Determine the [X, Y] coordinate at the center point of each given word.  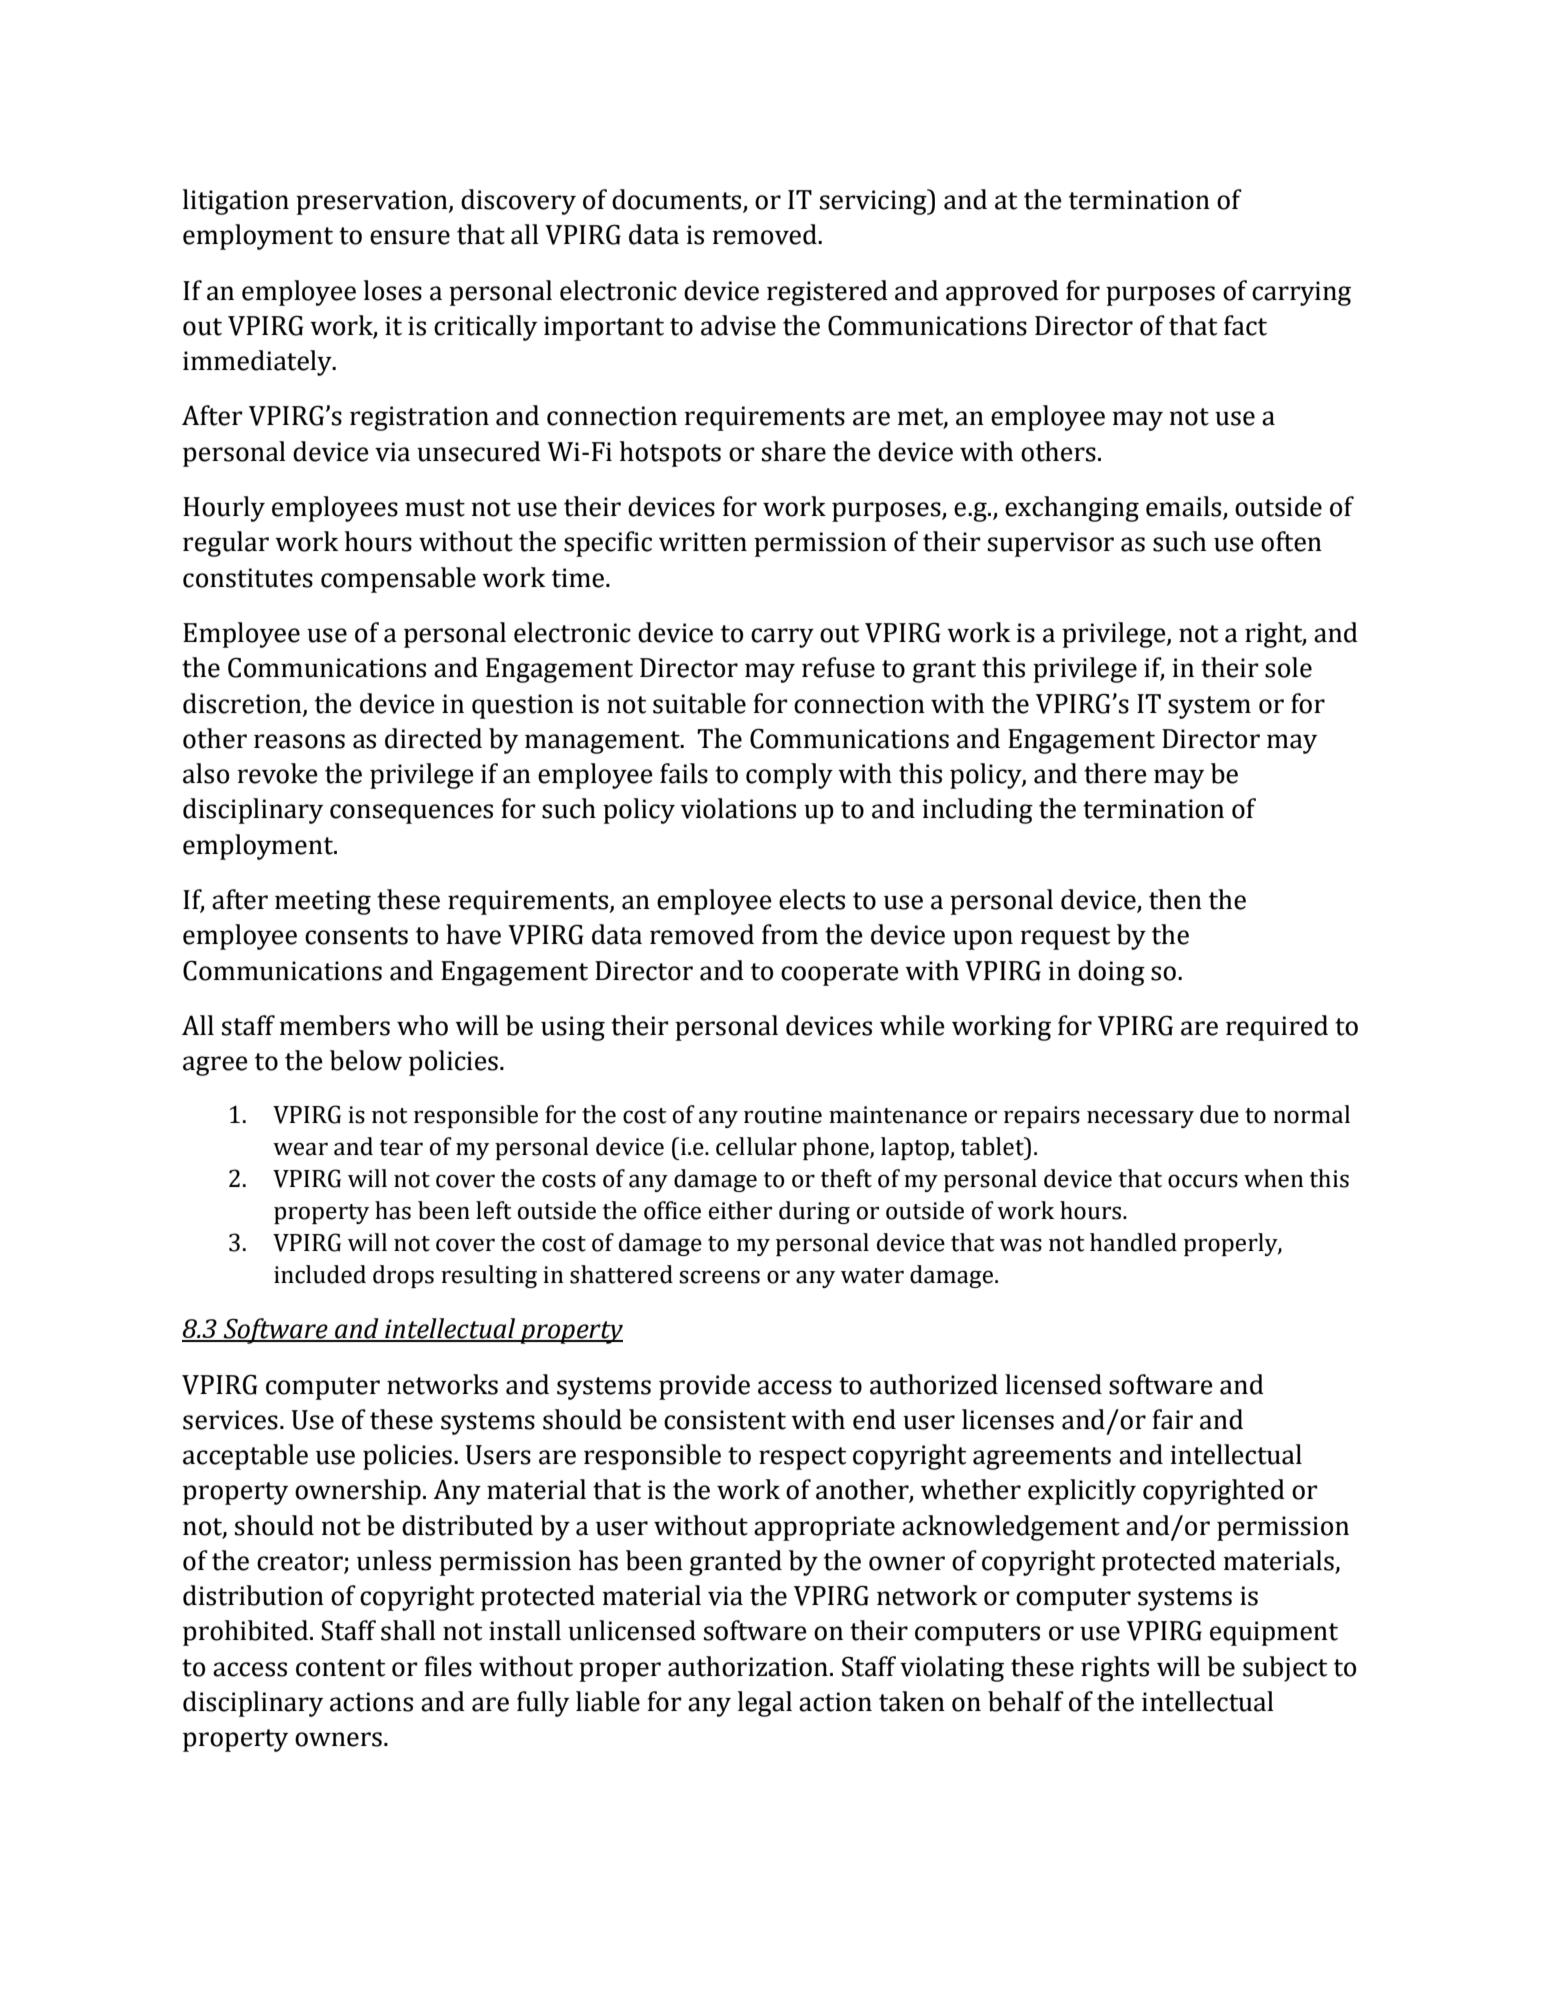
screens [719, 1277]
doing [1111, 973]
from [790, 934]
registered [827, 293]
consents [356, 936]
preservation [373, 202]
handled [1133, 1242]
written [703, 542]
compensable [398, 580]
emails [1185, 507]
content [340, 1668]
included [320, 1274]
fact [1245, 325]
